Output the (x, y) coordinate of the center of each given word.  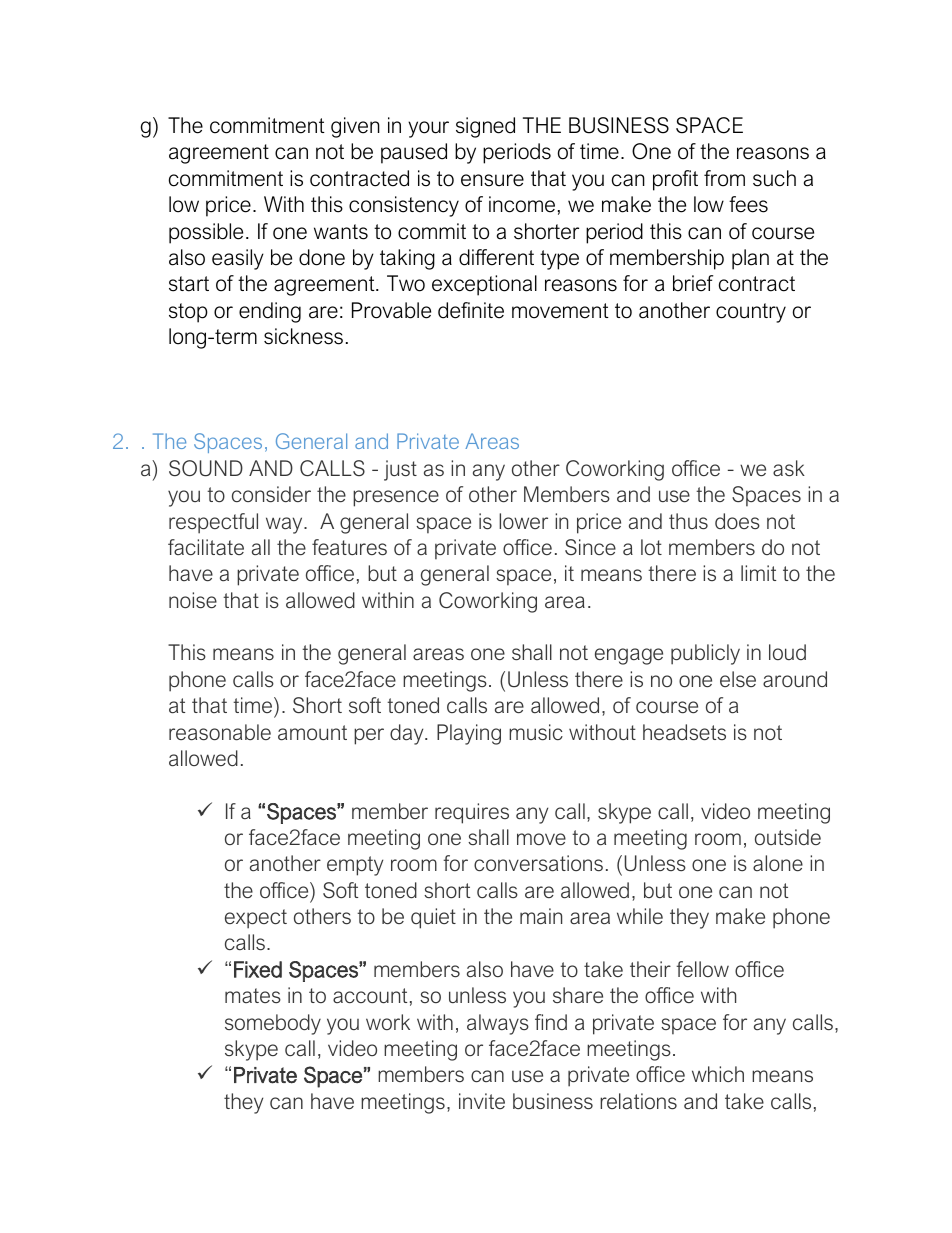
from (724, 178)
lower (523, 521)
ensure (492, 180)
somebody (273, 1024)
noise (193, 600)
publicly (705, 654)
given (355, 127)
